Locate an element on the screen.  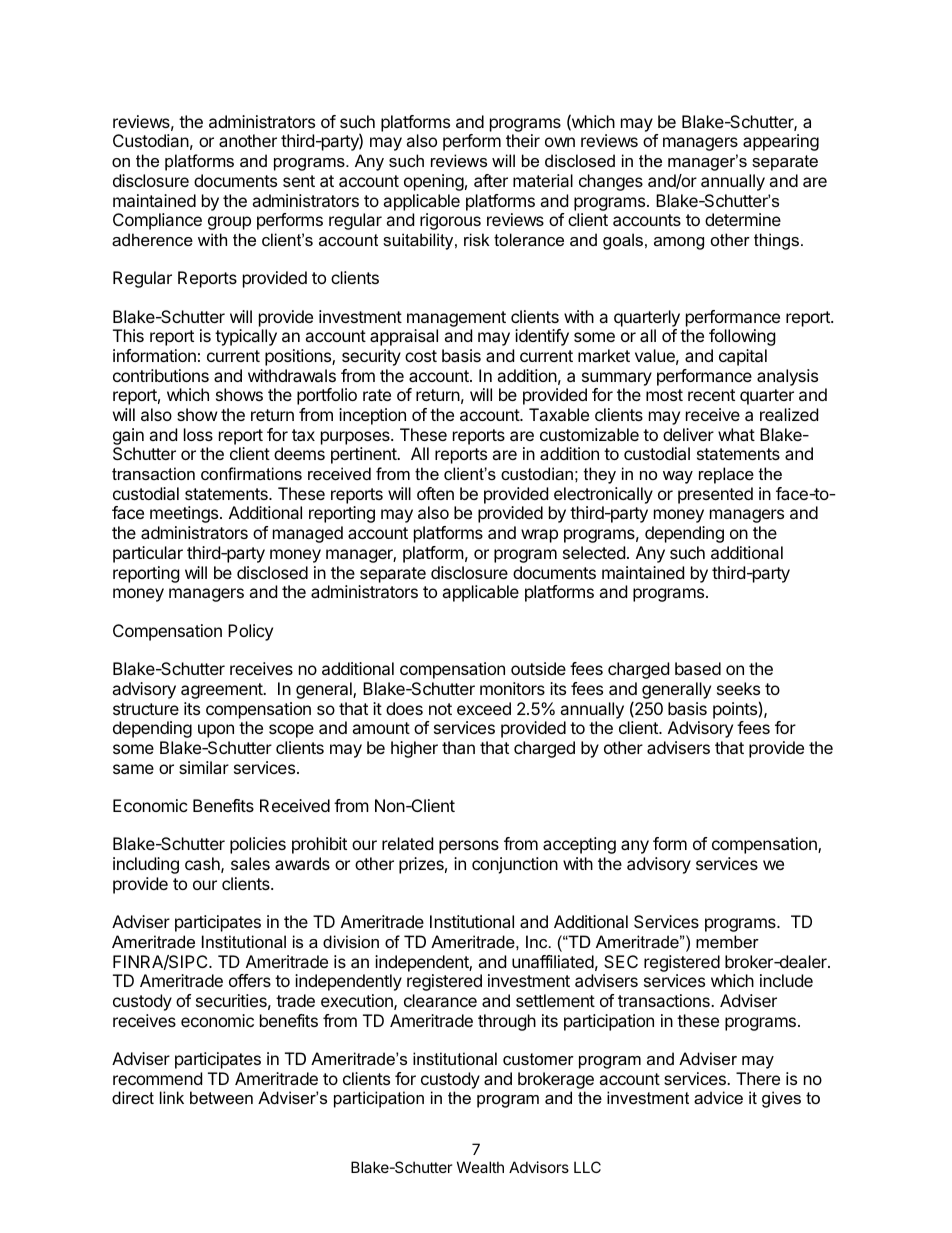
based is located at coordinates (698, 668).
